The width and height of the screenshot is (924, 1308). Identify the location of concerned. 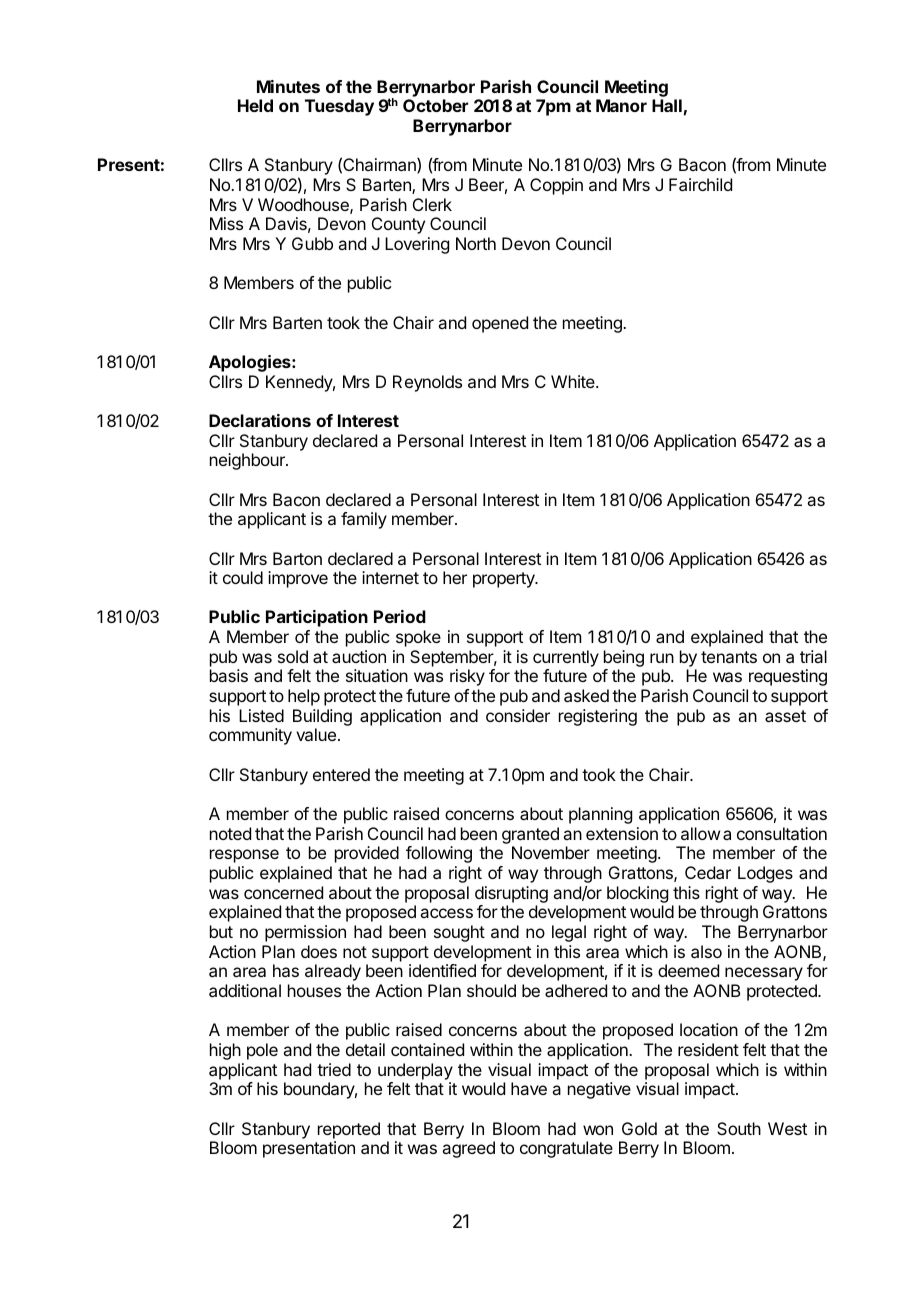
(283, 892).
